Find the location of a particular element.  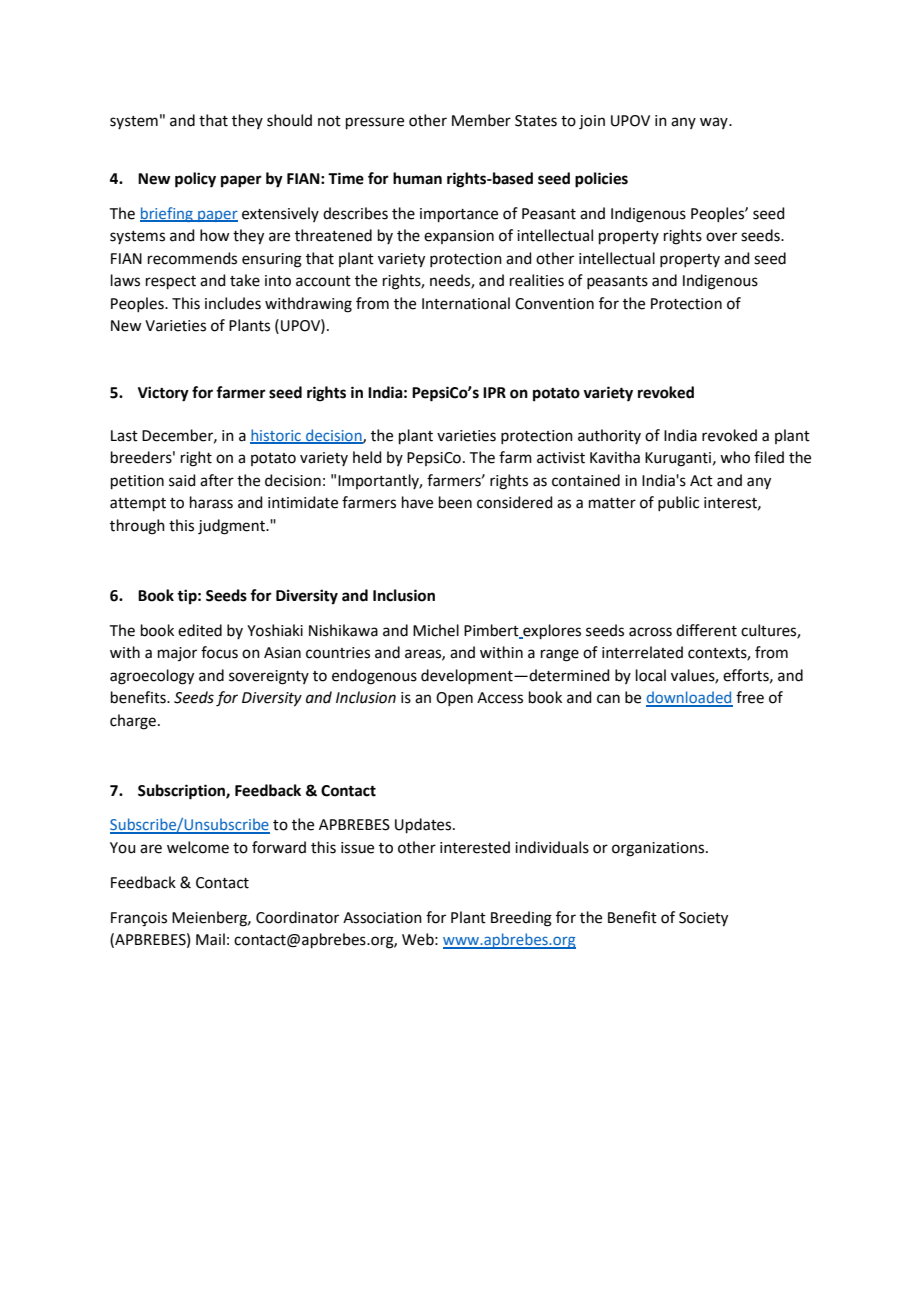

public is located at coordinates (678, 503).
